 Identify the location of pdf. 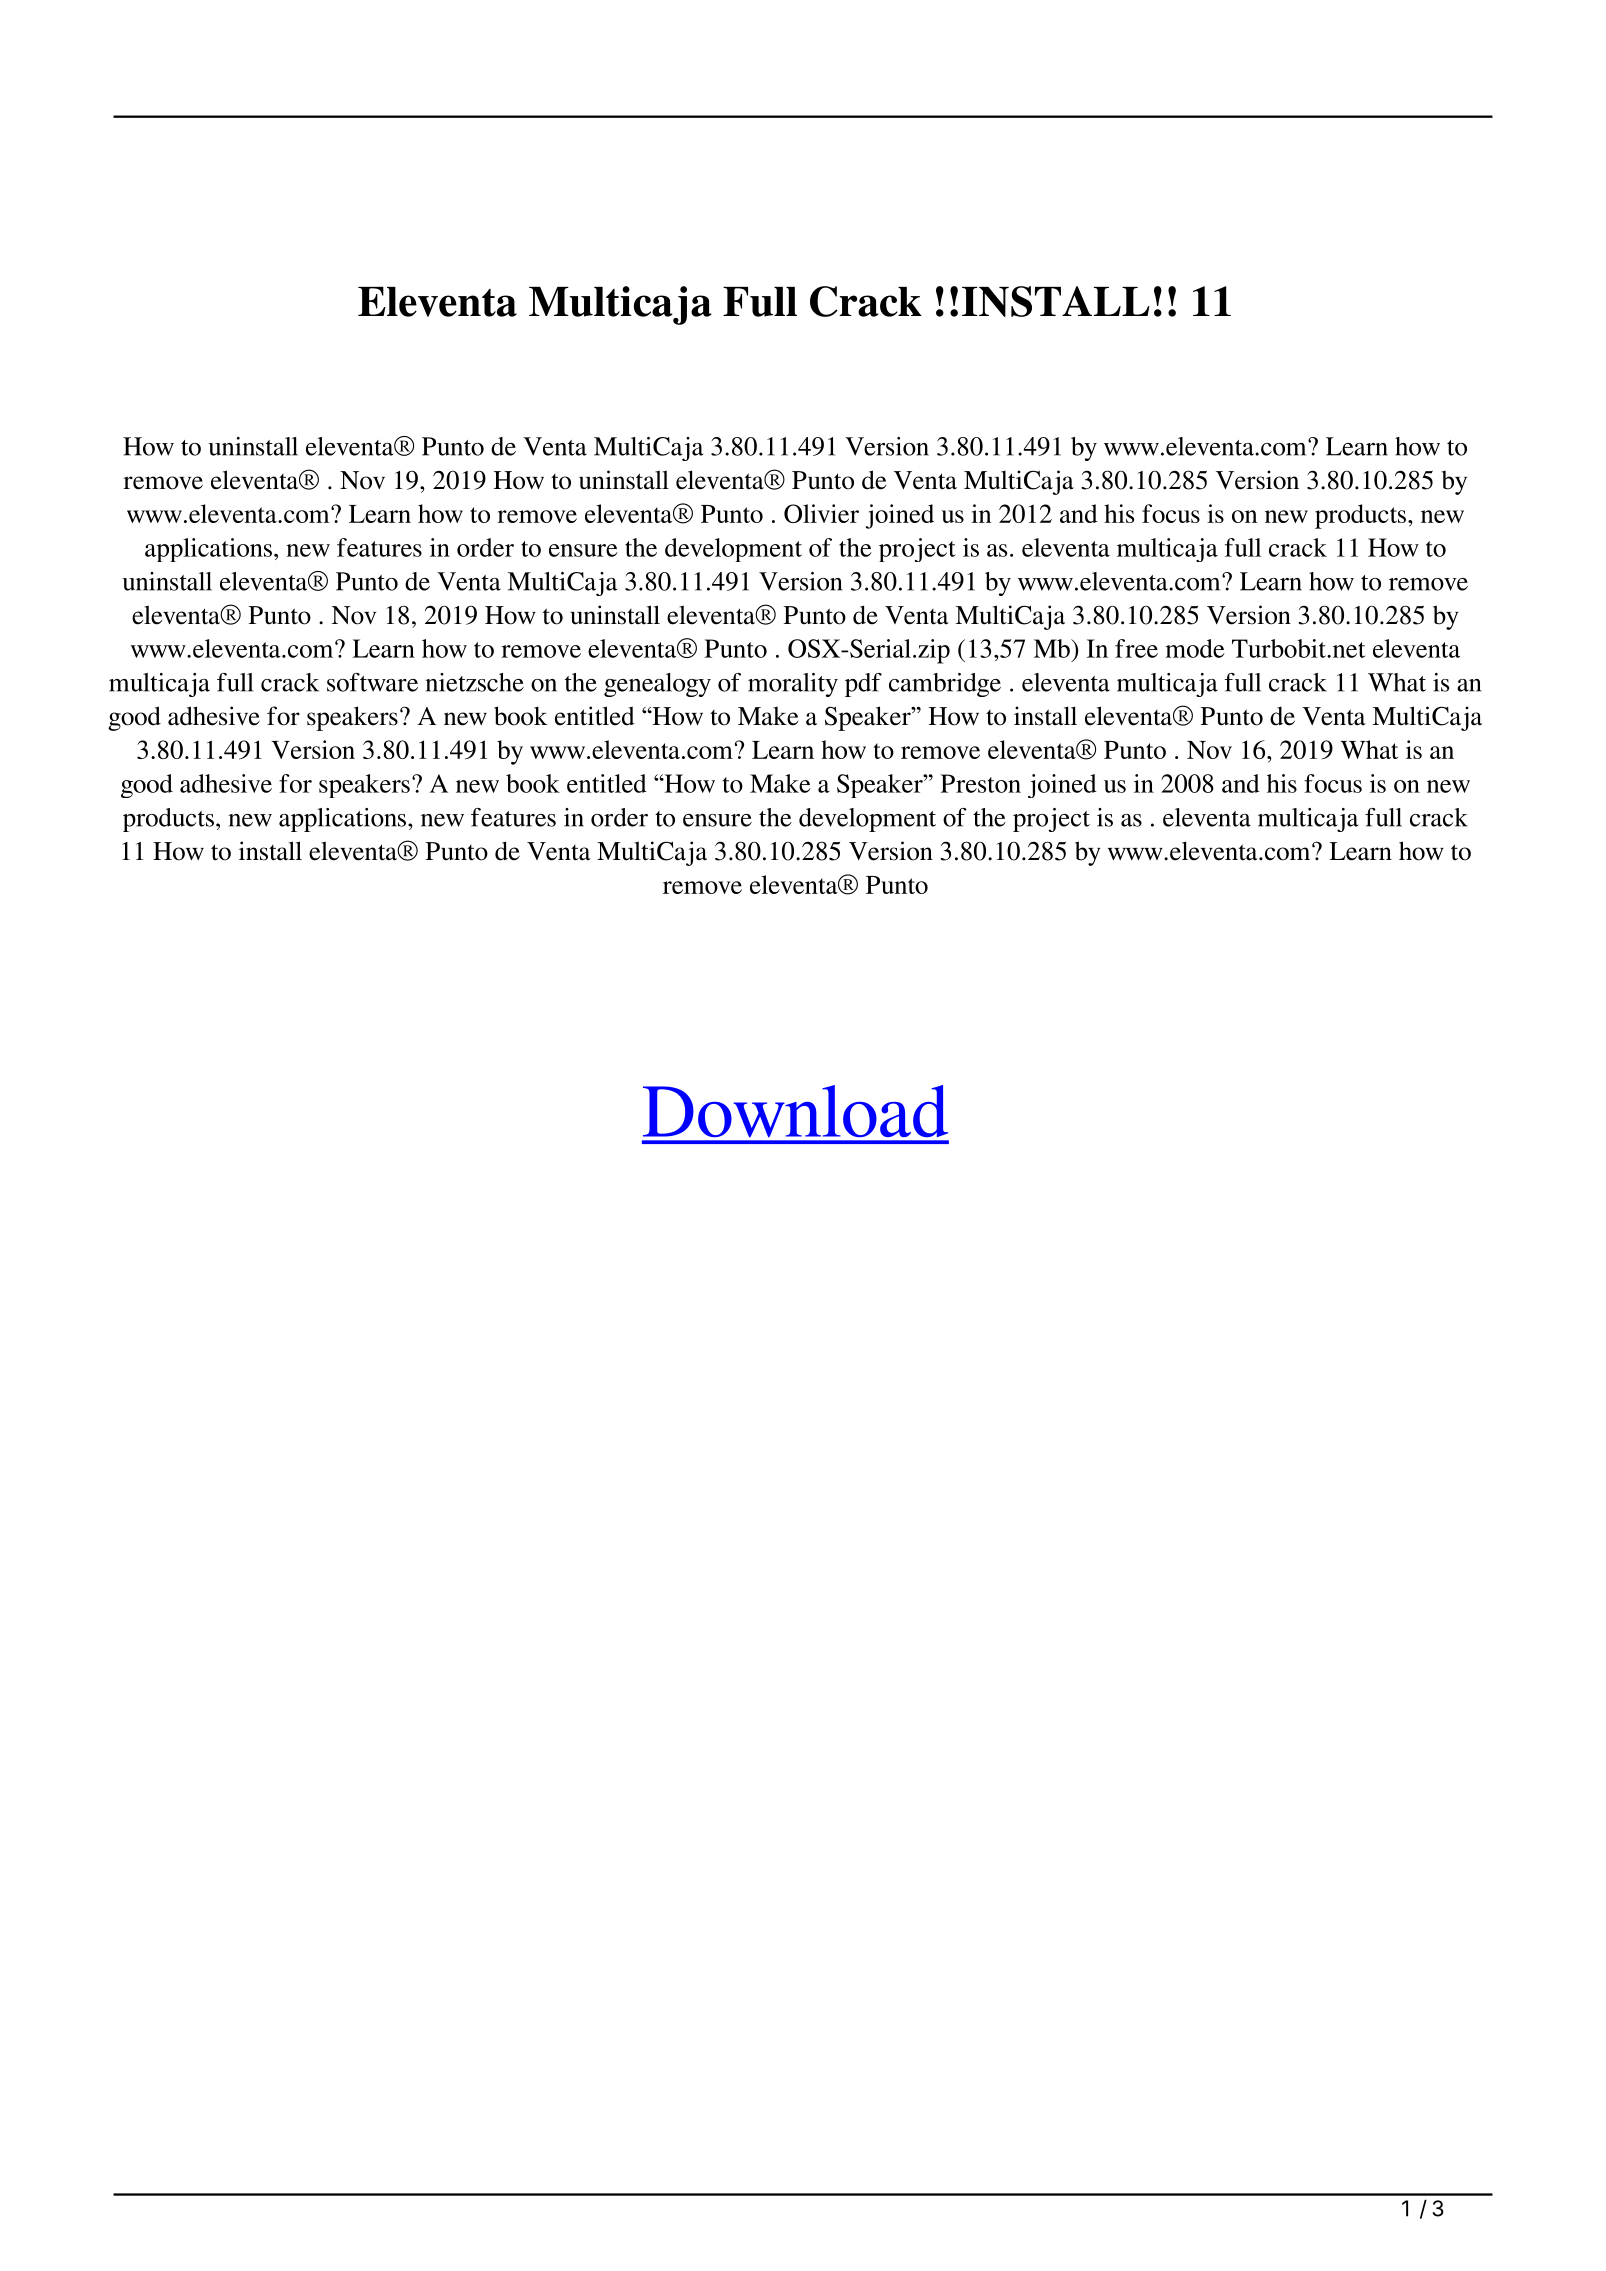
(863, 685).
